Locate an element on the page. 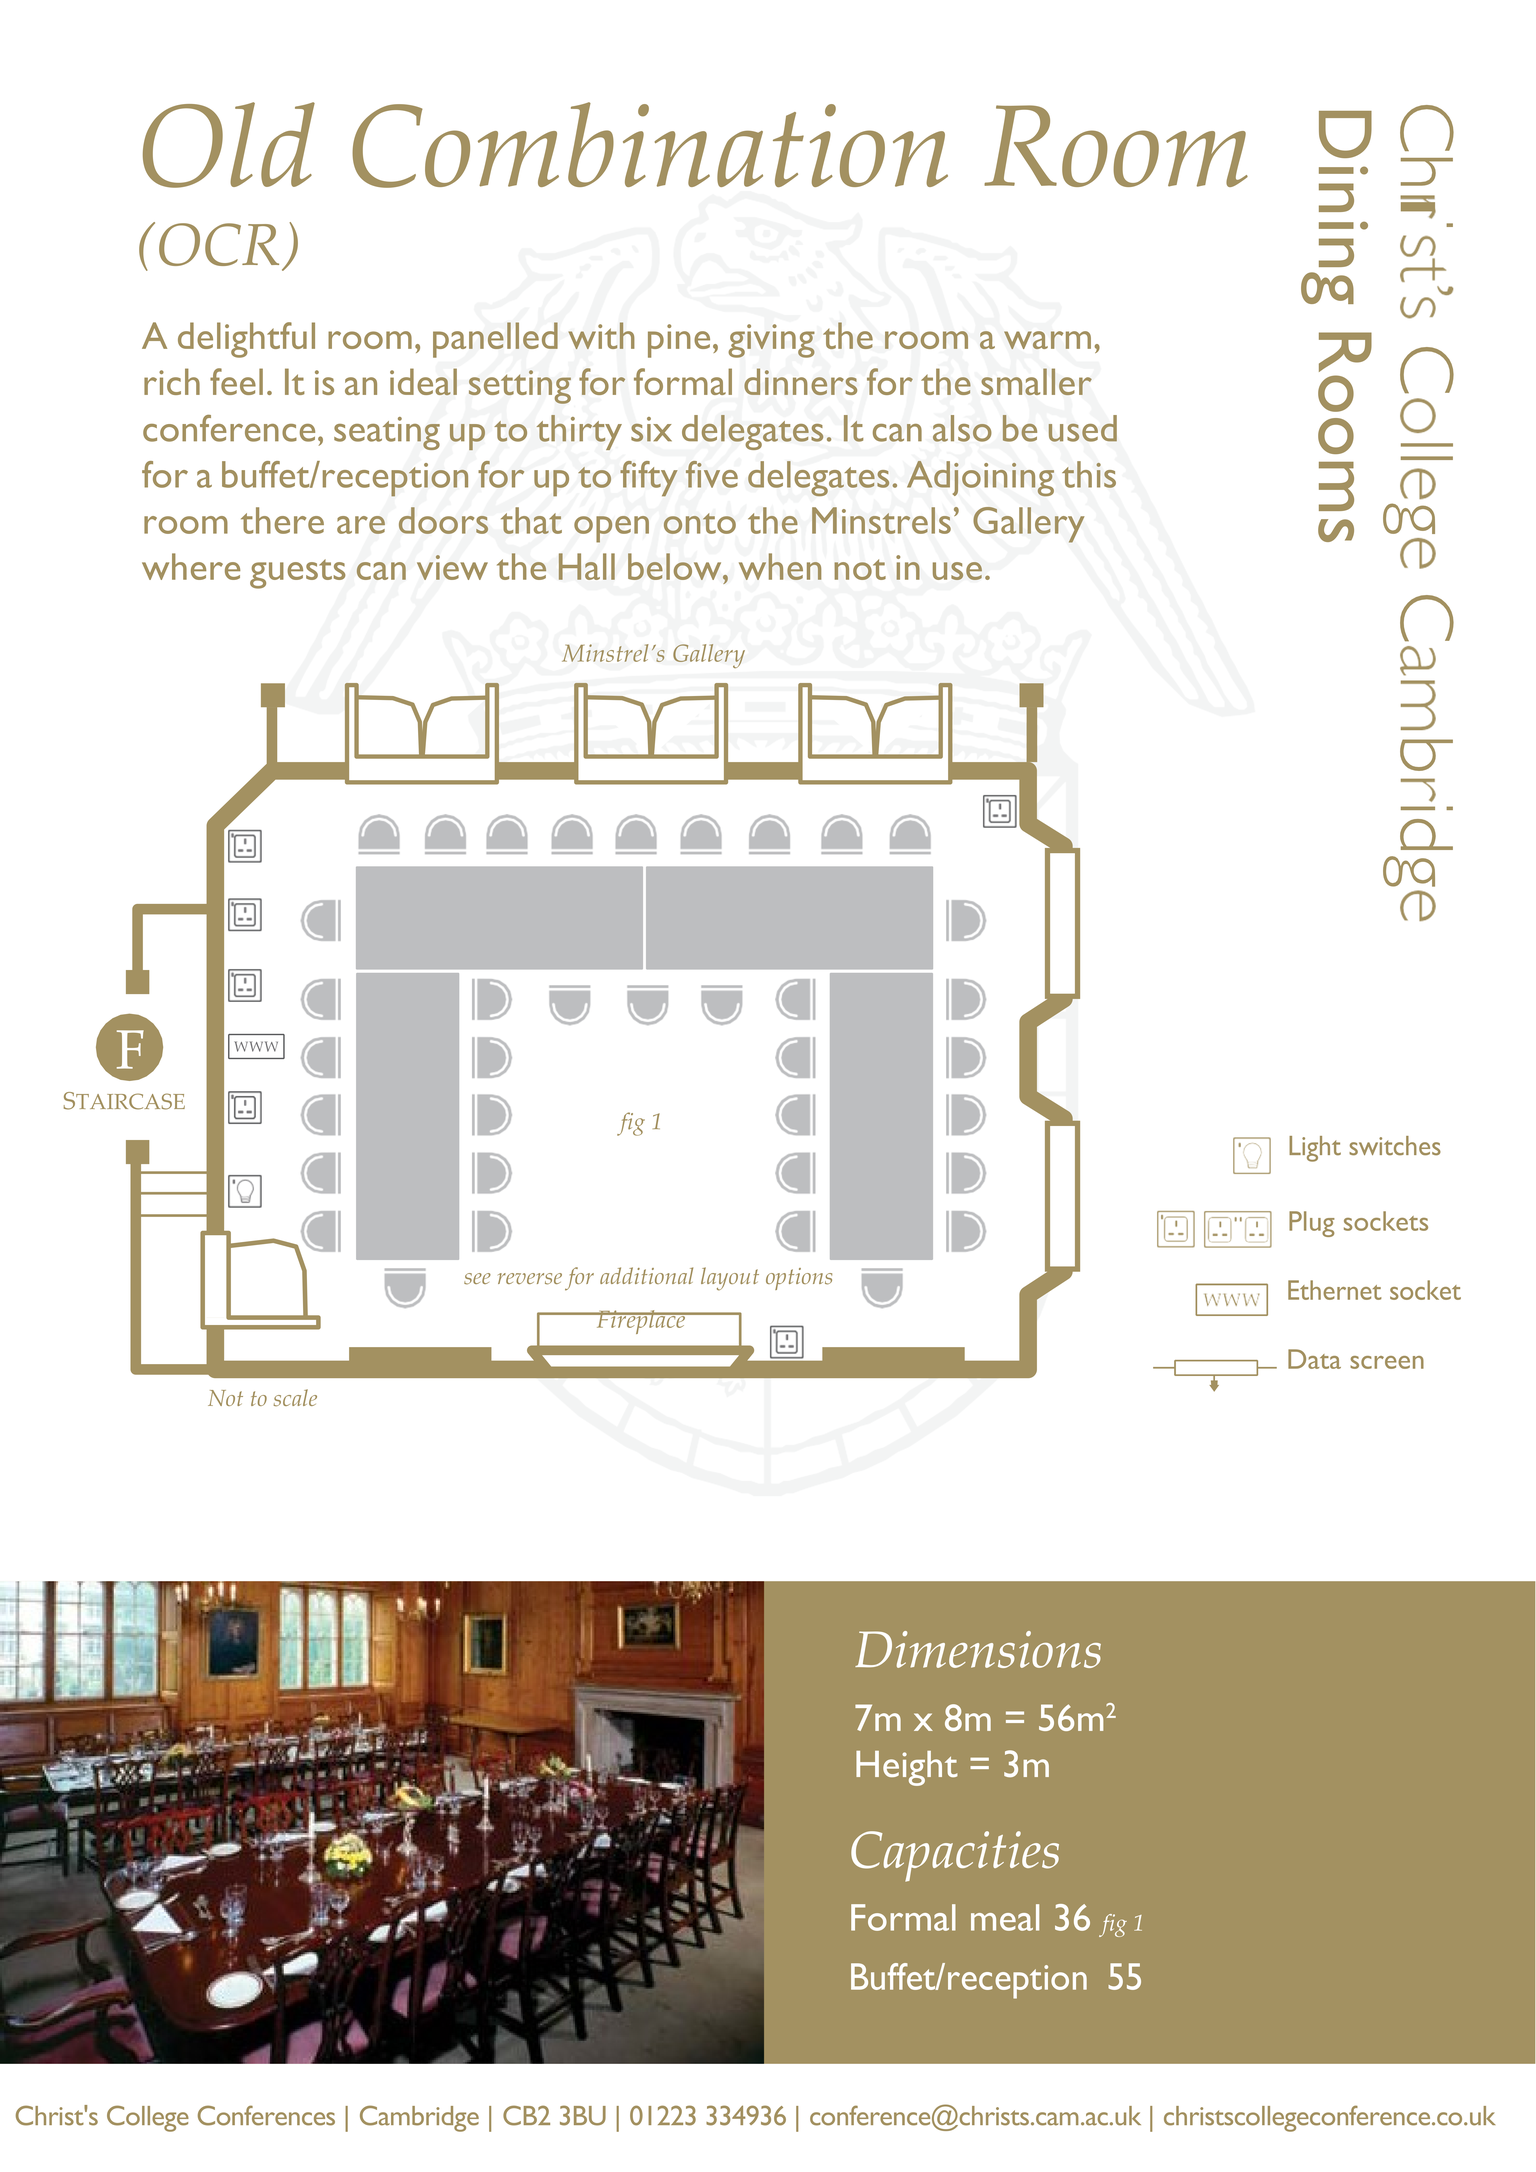 This page has height=2172, width=1536. warm is located at coordinates (1047, 340).
